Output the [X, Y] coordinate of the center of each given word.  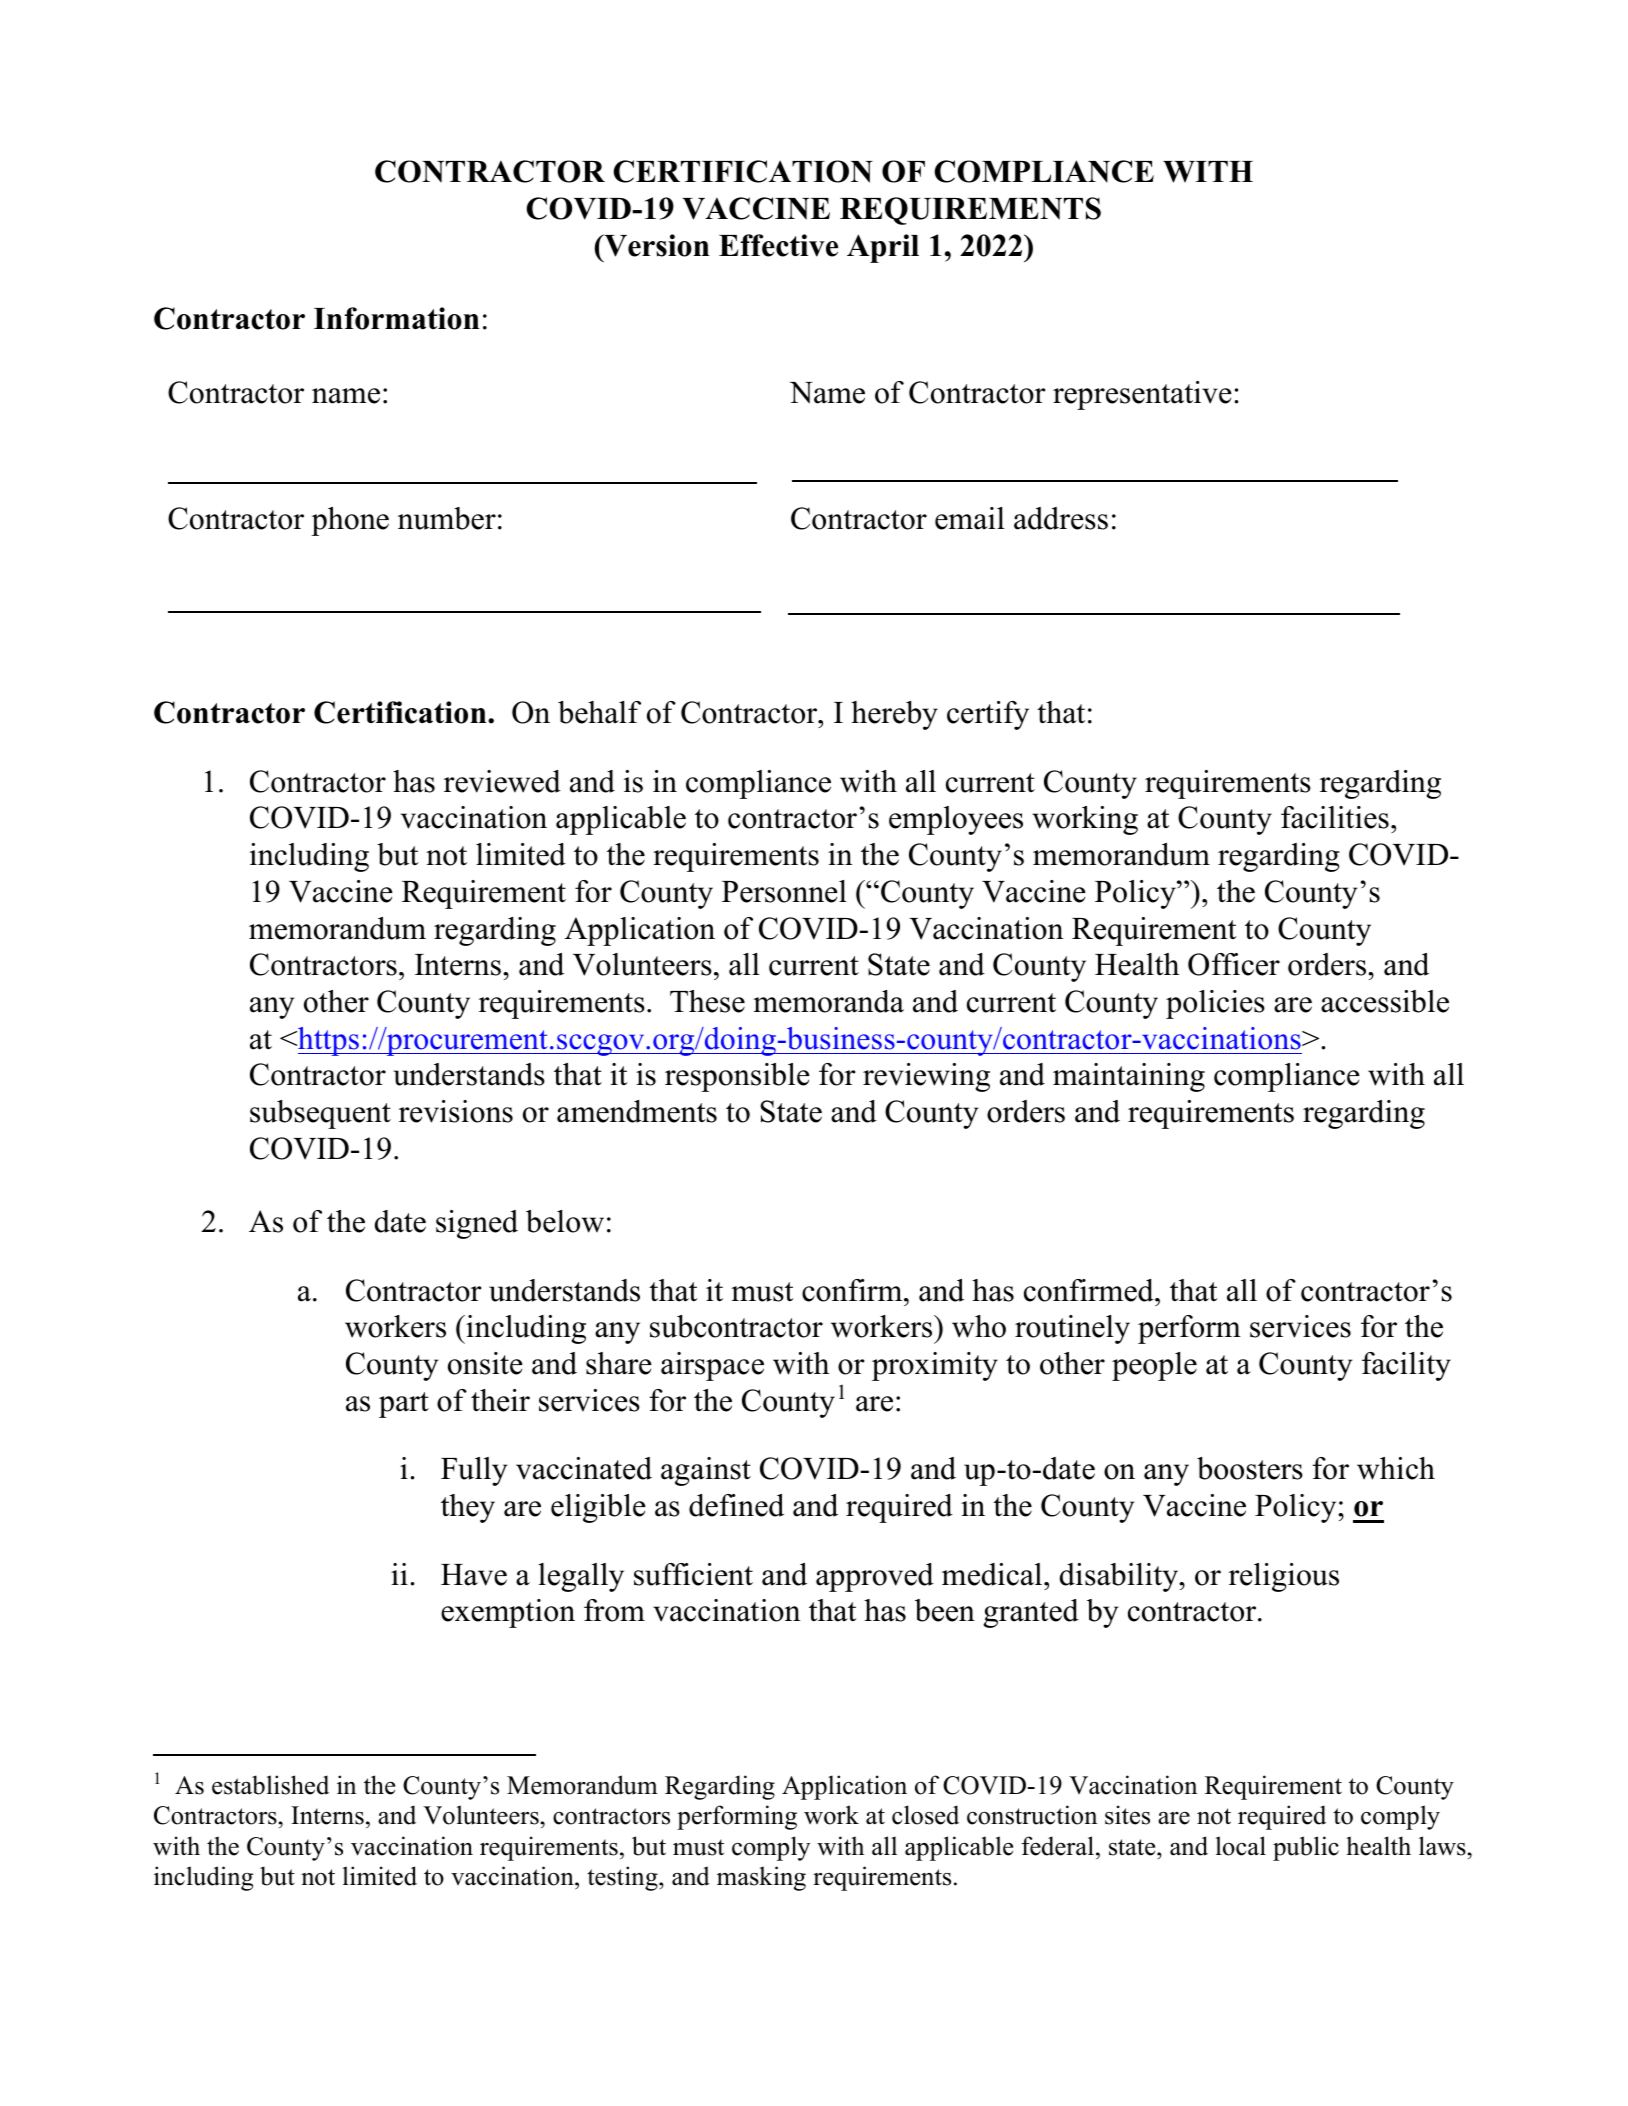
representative [1142, 395]
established [270, 1785]
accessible [1385, 1001]
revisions [456, 1111]
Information [396, 318]
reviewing [926, 1077]
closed [925, 1815]
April [883, 248]
